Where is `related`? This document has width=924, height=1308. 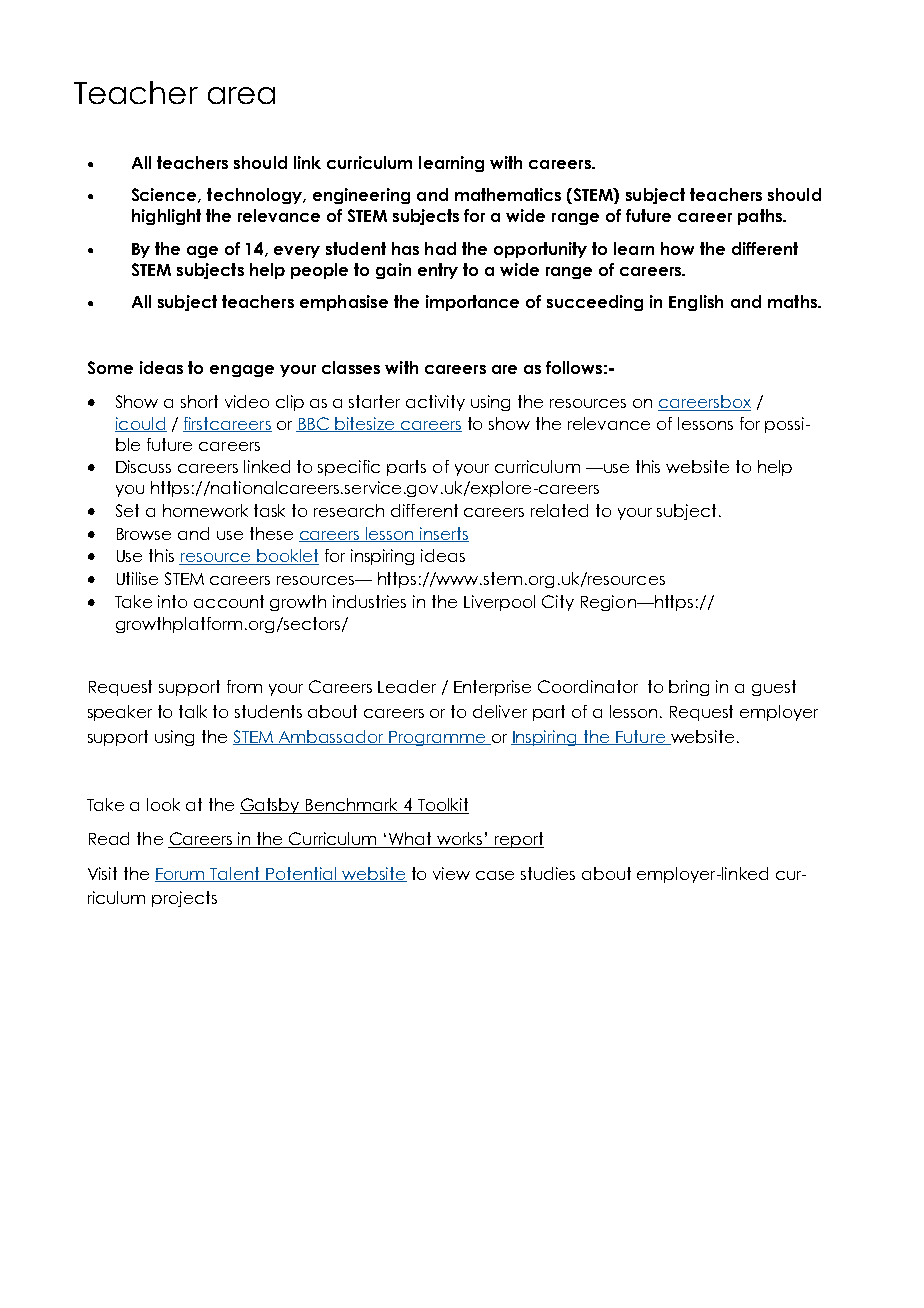
related is located at coordinates (559, 510).
